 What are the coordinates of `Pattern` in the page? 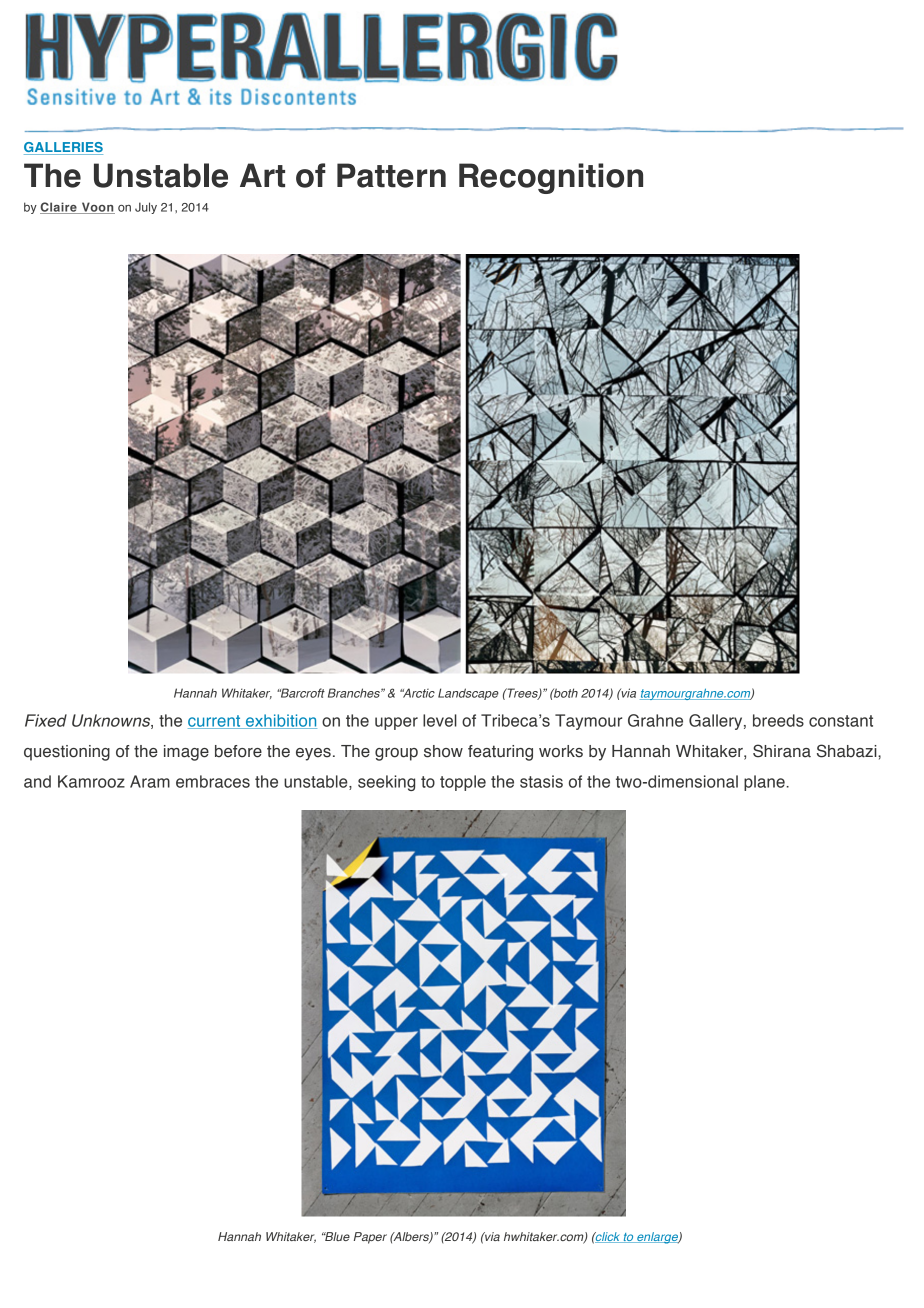 It's located at (391, 175).
